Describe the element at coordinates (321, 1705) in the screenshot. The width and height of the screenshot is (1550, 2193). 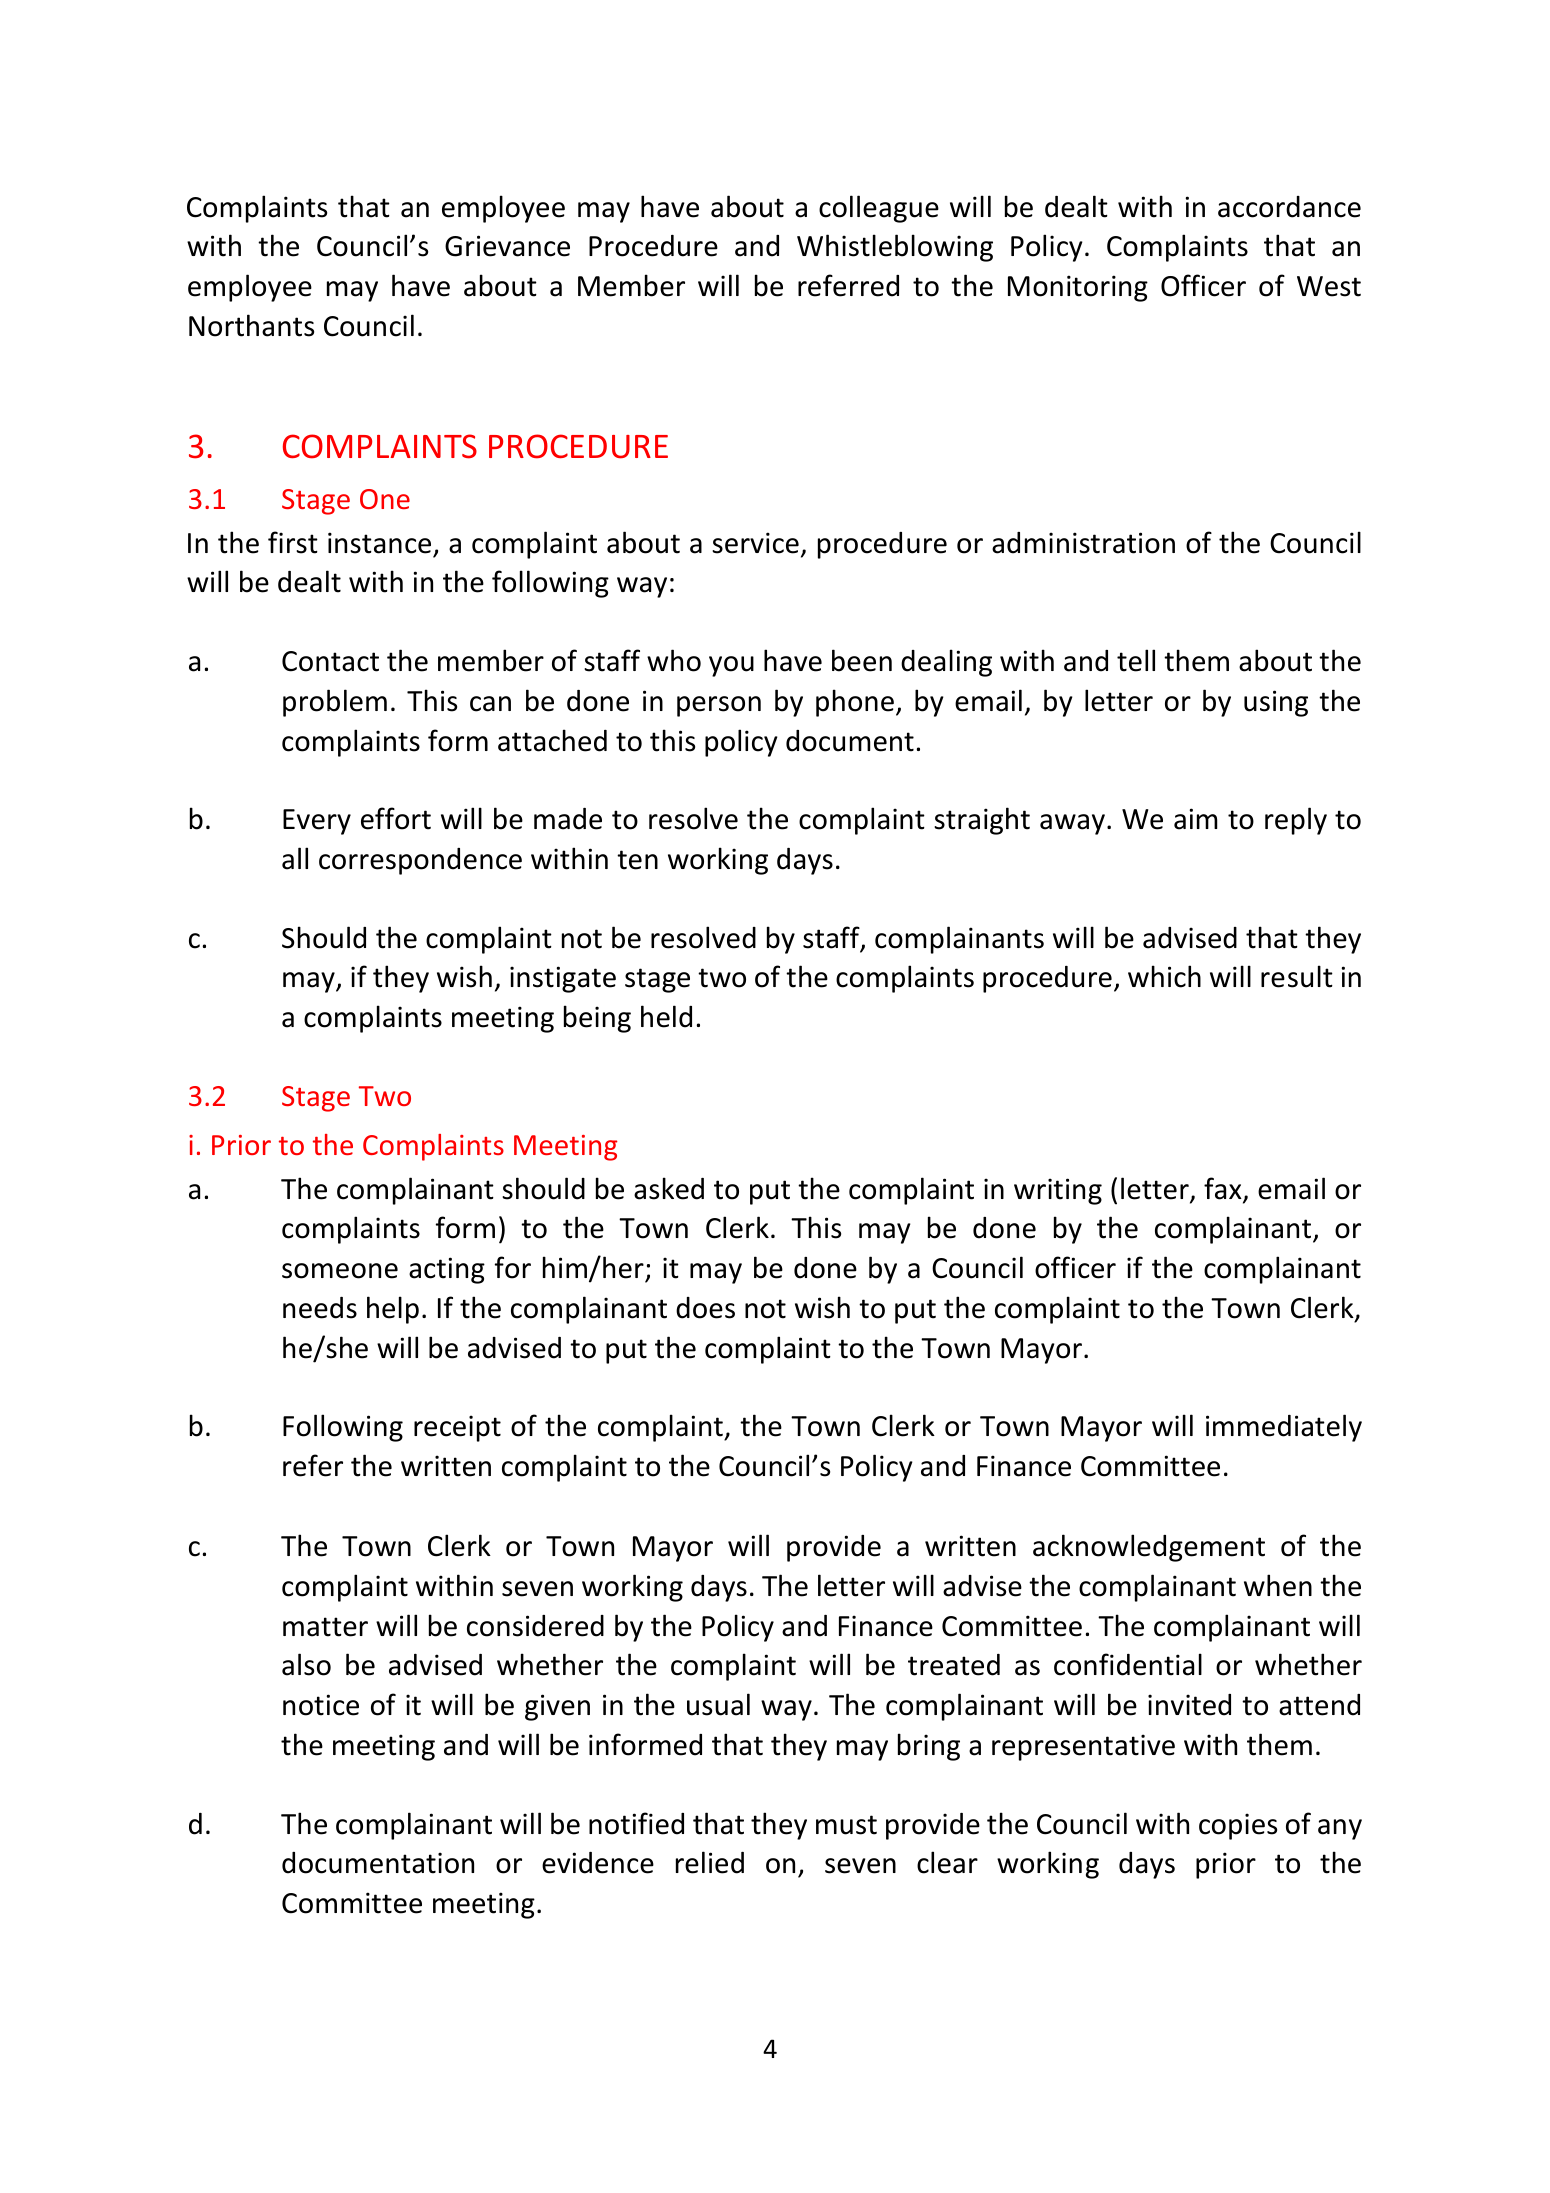
I see `notice` at that location.
